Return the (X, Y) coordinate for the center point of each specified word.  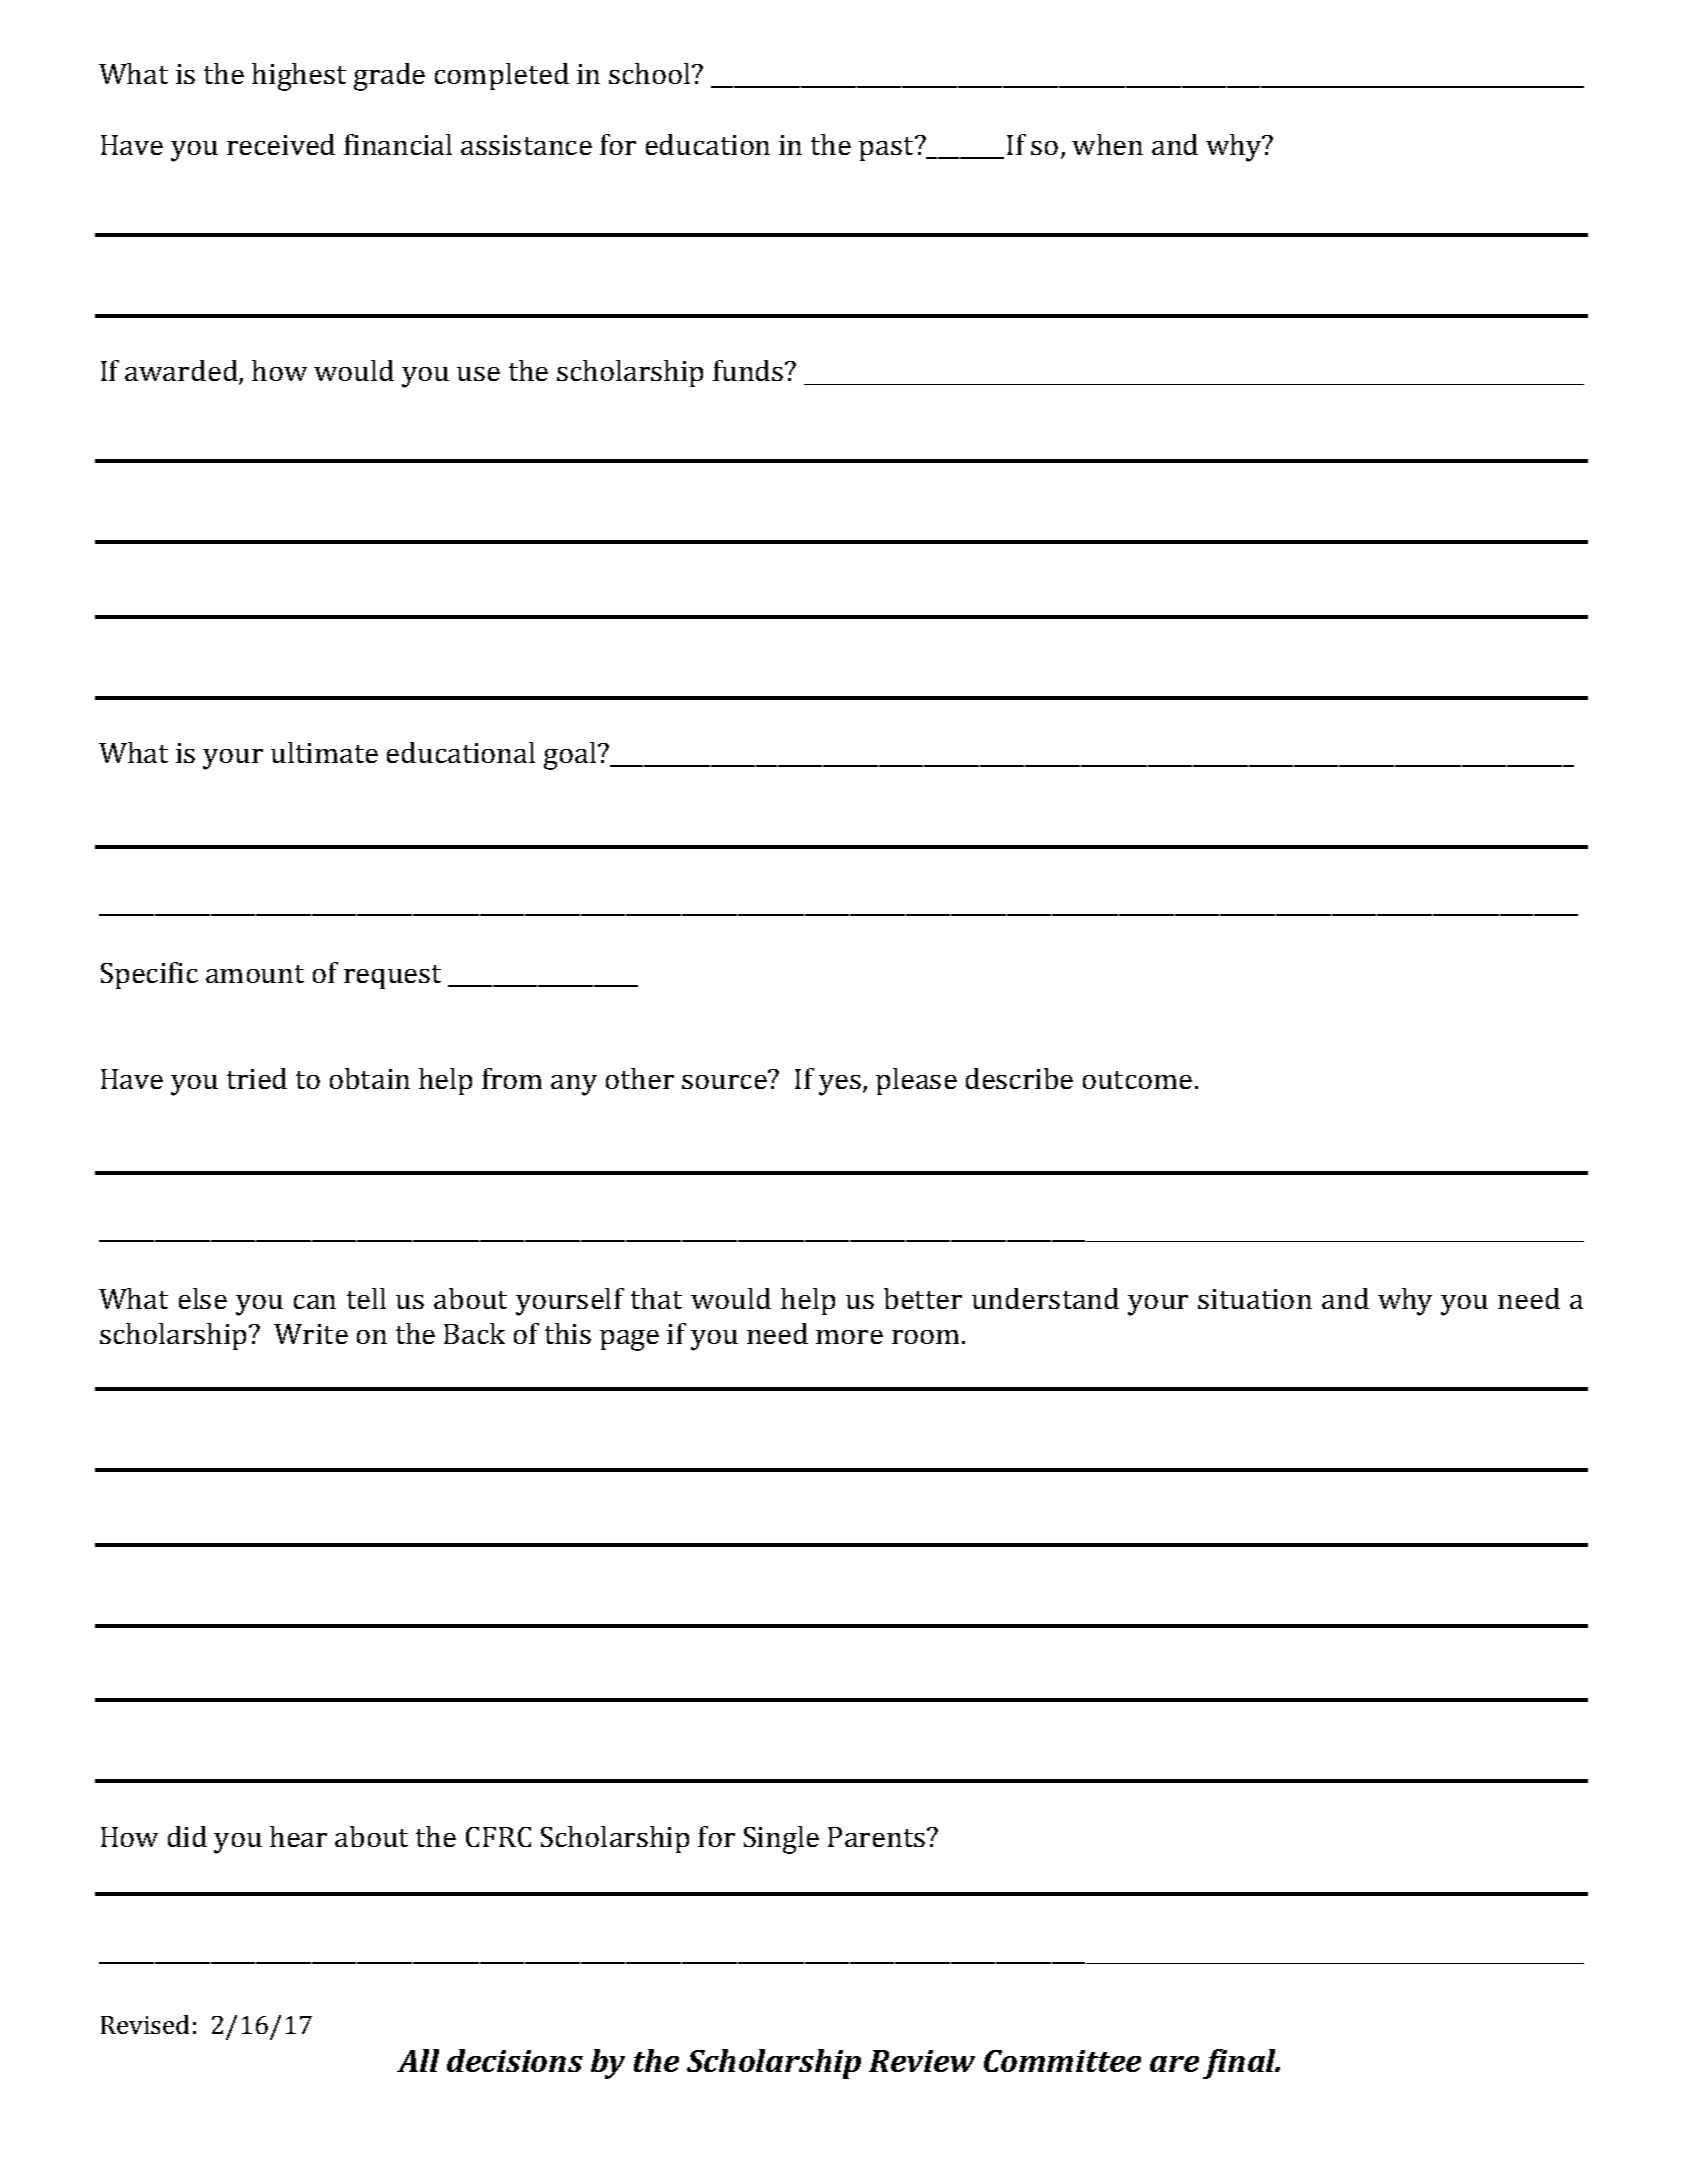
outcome (1137, 1080)
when (1107, 144)
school (651, 73)
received (281, 144)
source (724, 1082)
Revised (145, 2024)
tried (257, 1078)
